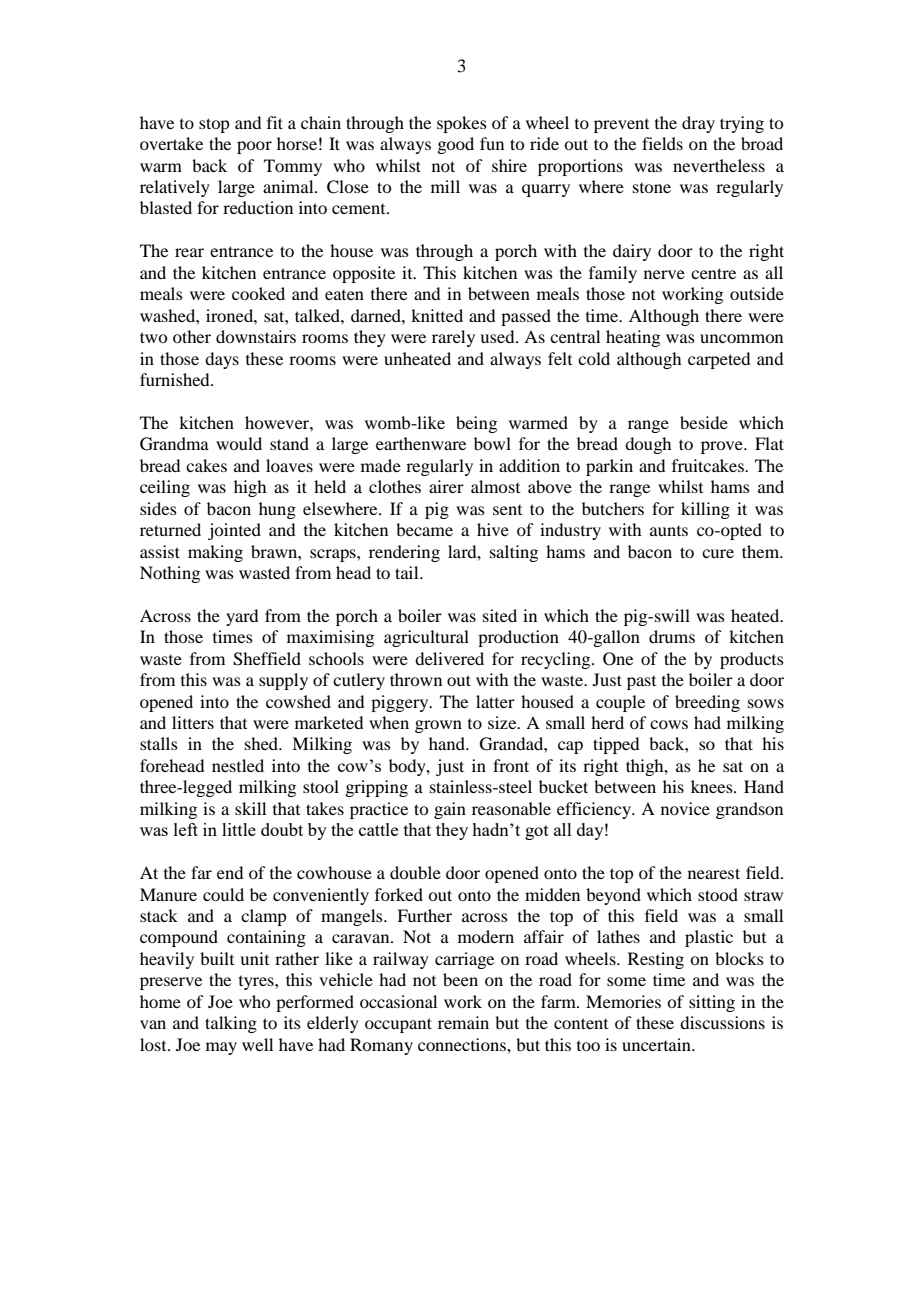 The width and height of the image is (924, 1308). What do you see at coordinates (250, 808) in the image?
I see `skill` at bounding box center [250, 808].
